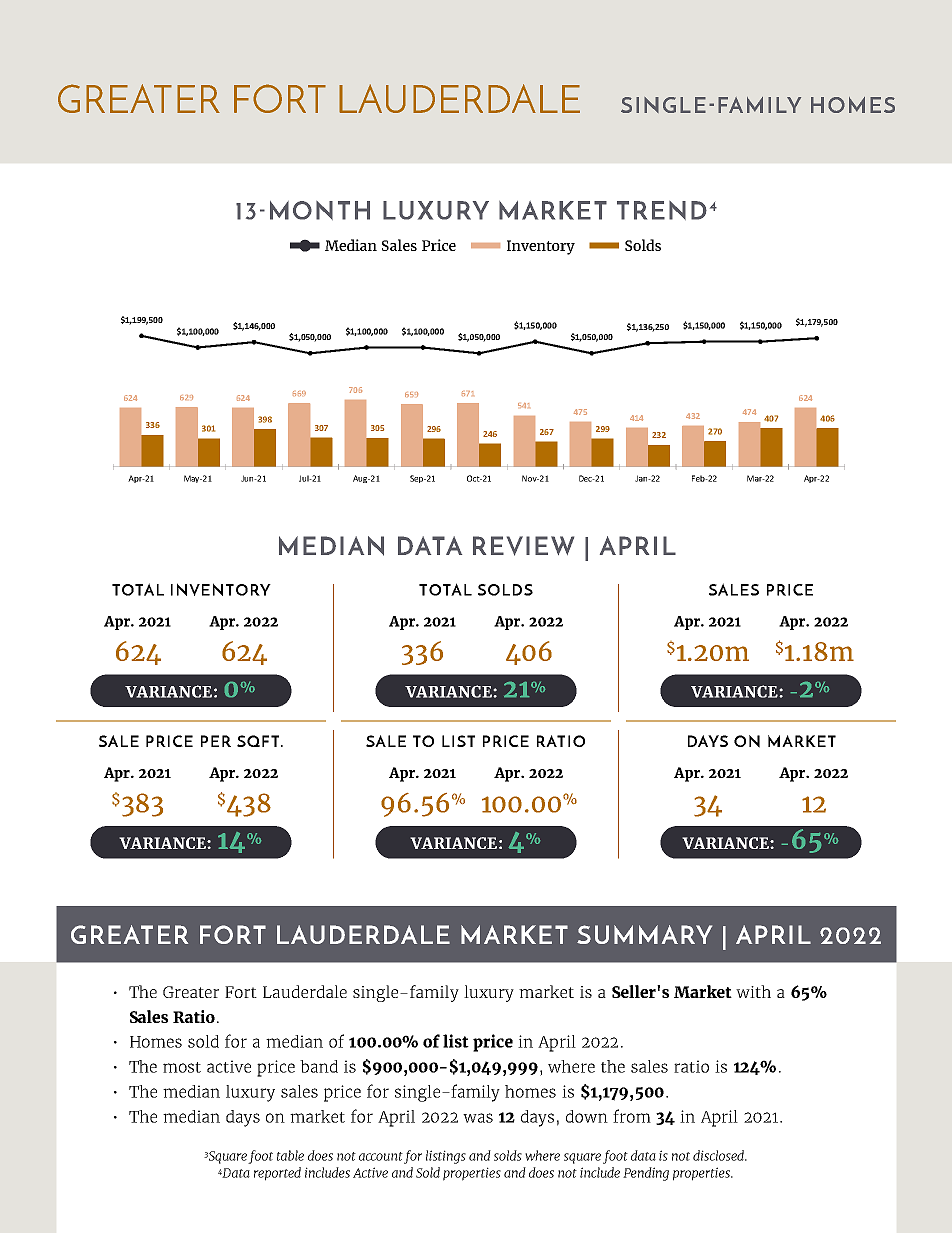 The image size is (952, 1233). Describe the element at coordinates (644, 934) in the page. I see `SUMMARY` at that location.
